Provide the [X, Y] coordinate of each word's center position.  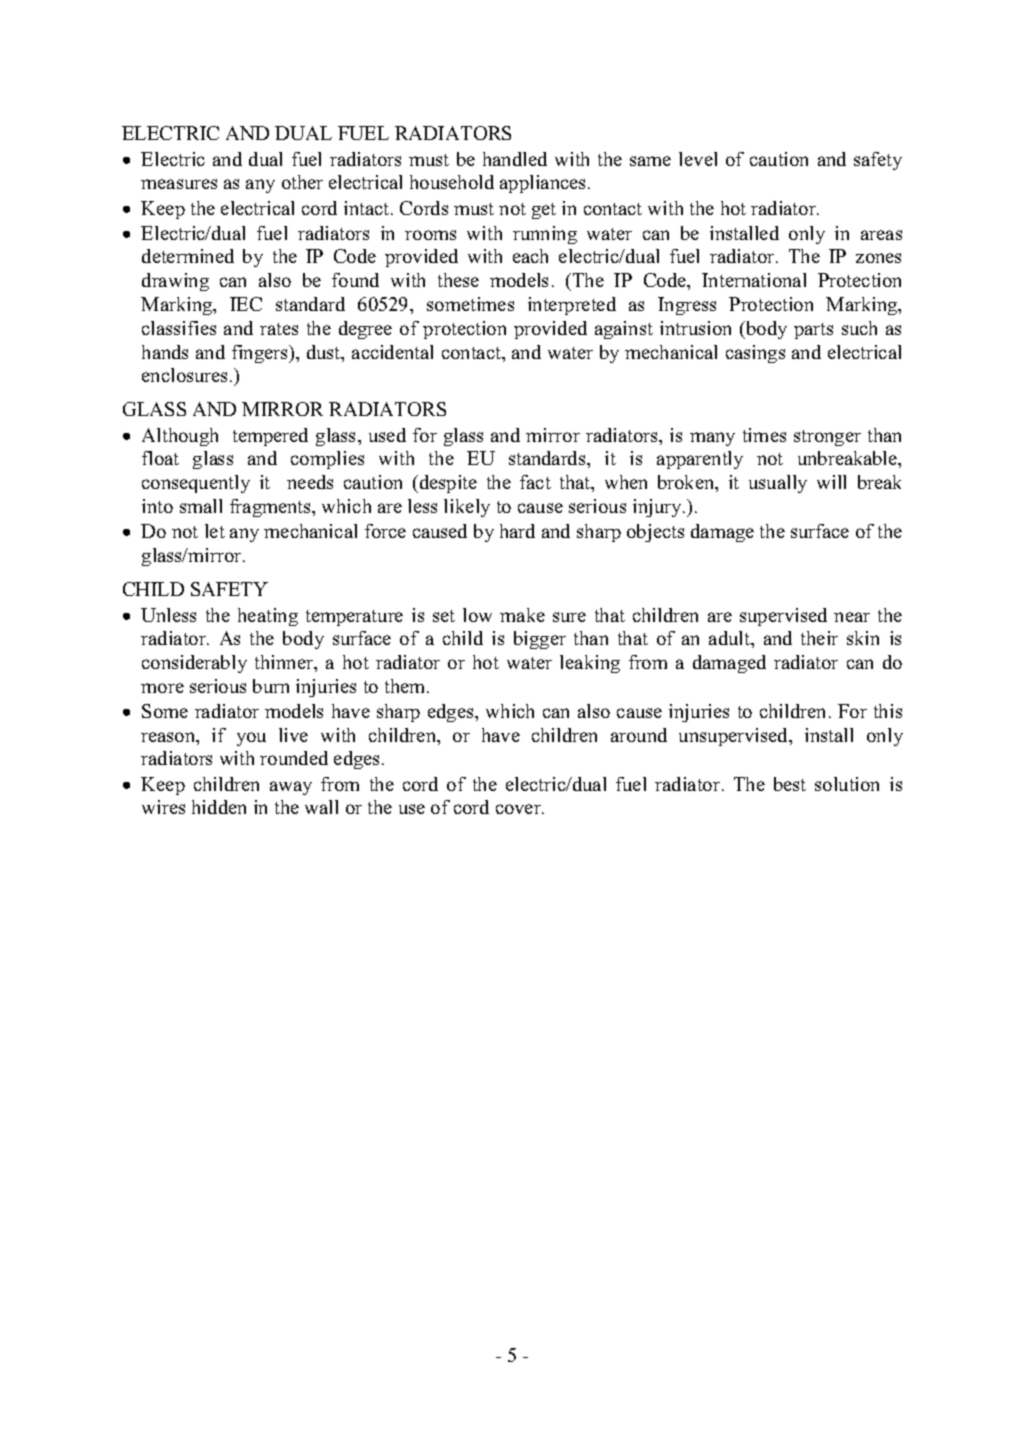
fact [535, 482]
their [819, 638]
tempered [270, 437]
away [291, 788]
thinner [285, 663]
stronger [827, 438]
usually [778, 484]
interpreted [572, 306]
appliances [544, 184]
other [302, 182]
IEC [246, 304]
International [754, 280]
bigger [540, 640]
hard [517, 531]
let [215, 531]
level [698, 159]
